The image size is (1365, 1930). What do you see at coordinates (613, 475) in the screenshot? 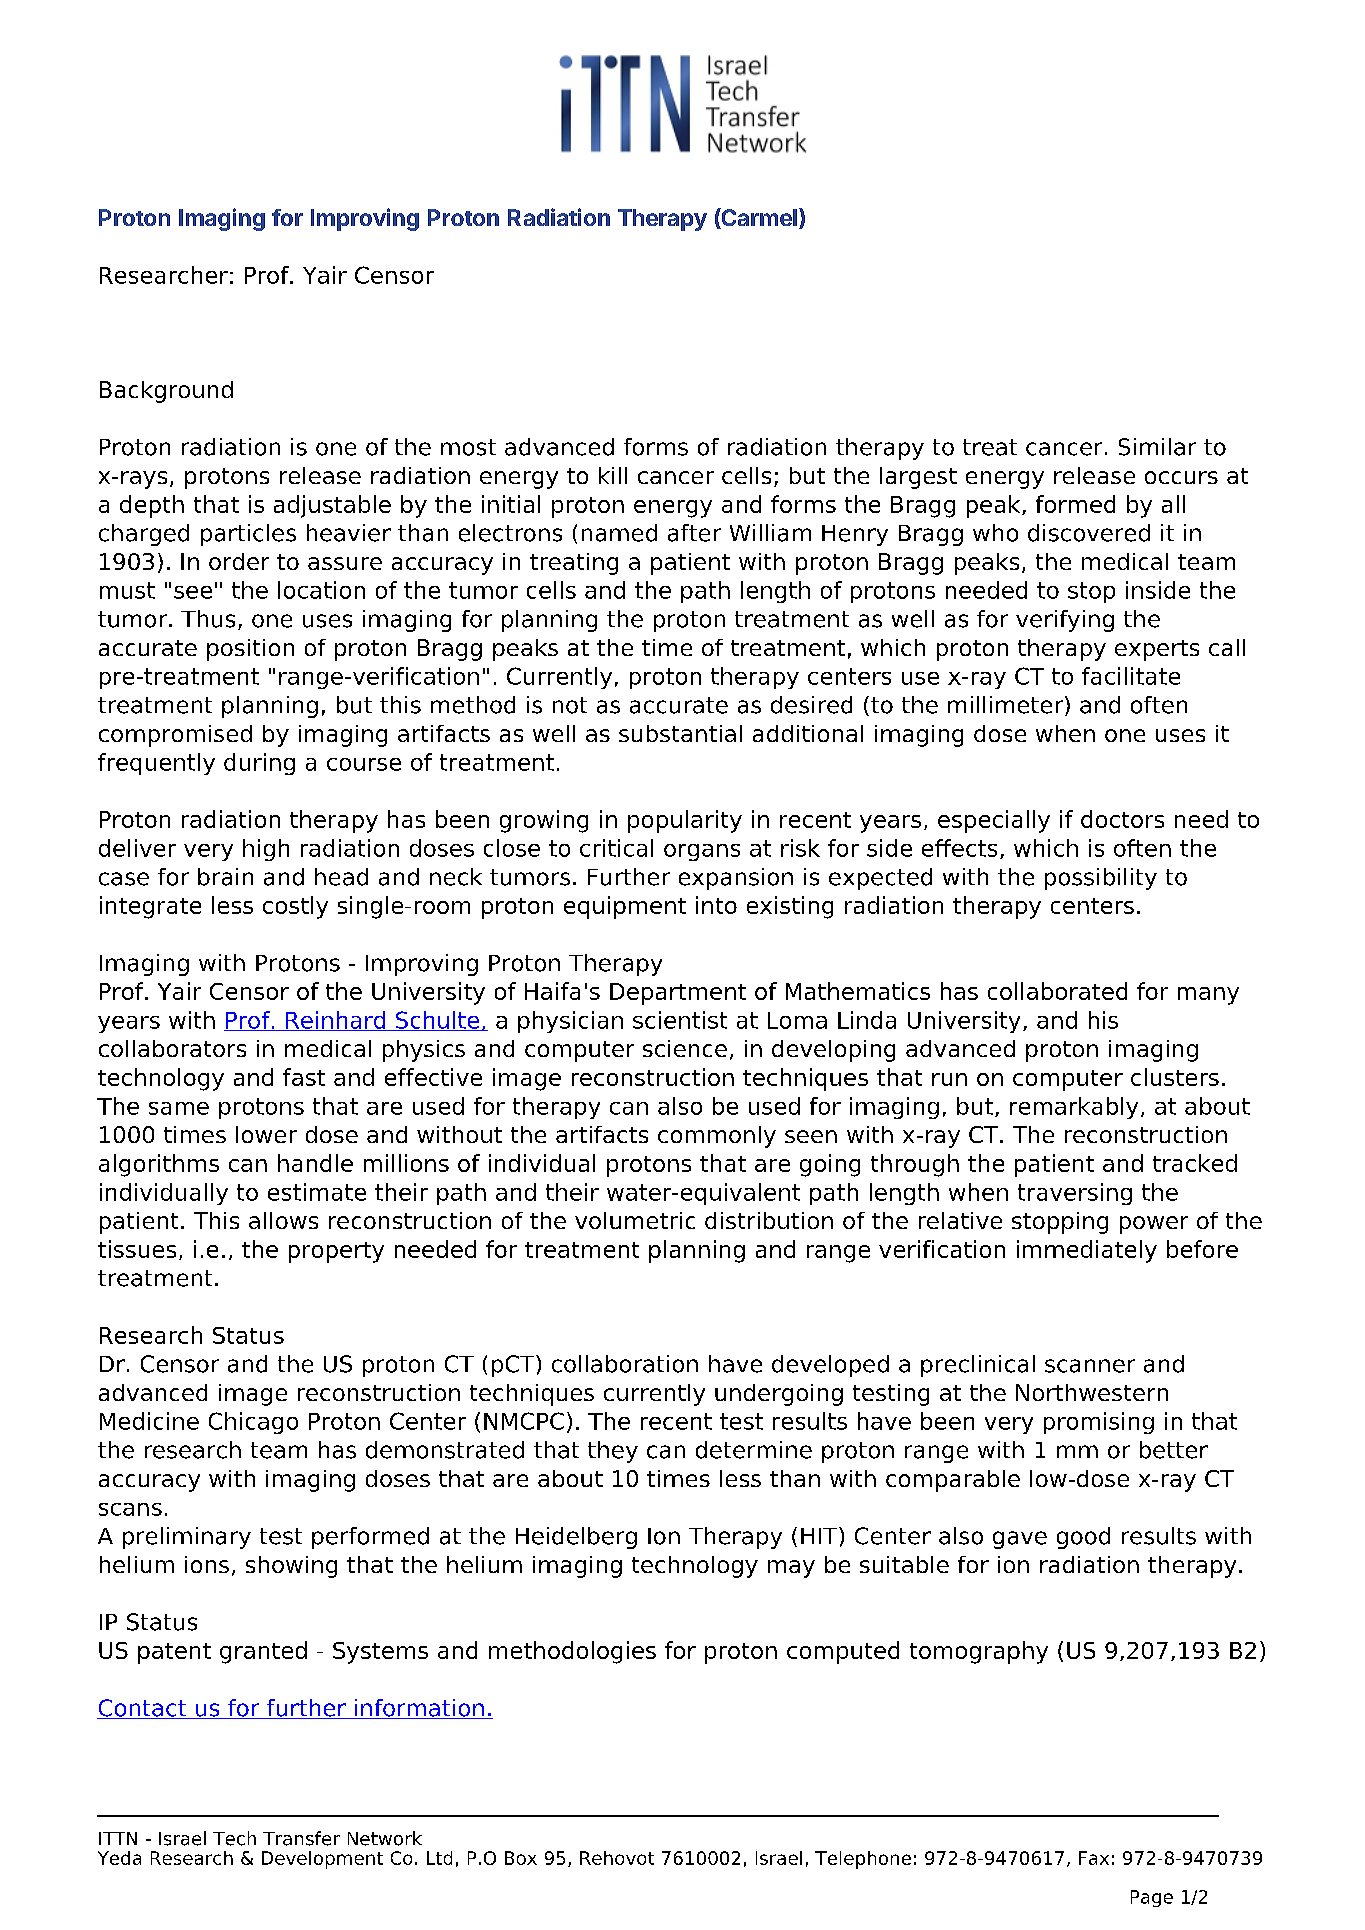
I see `kill` at bounding box center [613, 475].
